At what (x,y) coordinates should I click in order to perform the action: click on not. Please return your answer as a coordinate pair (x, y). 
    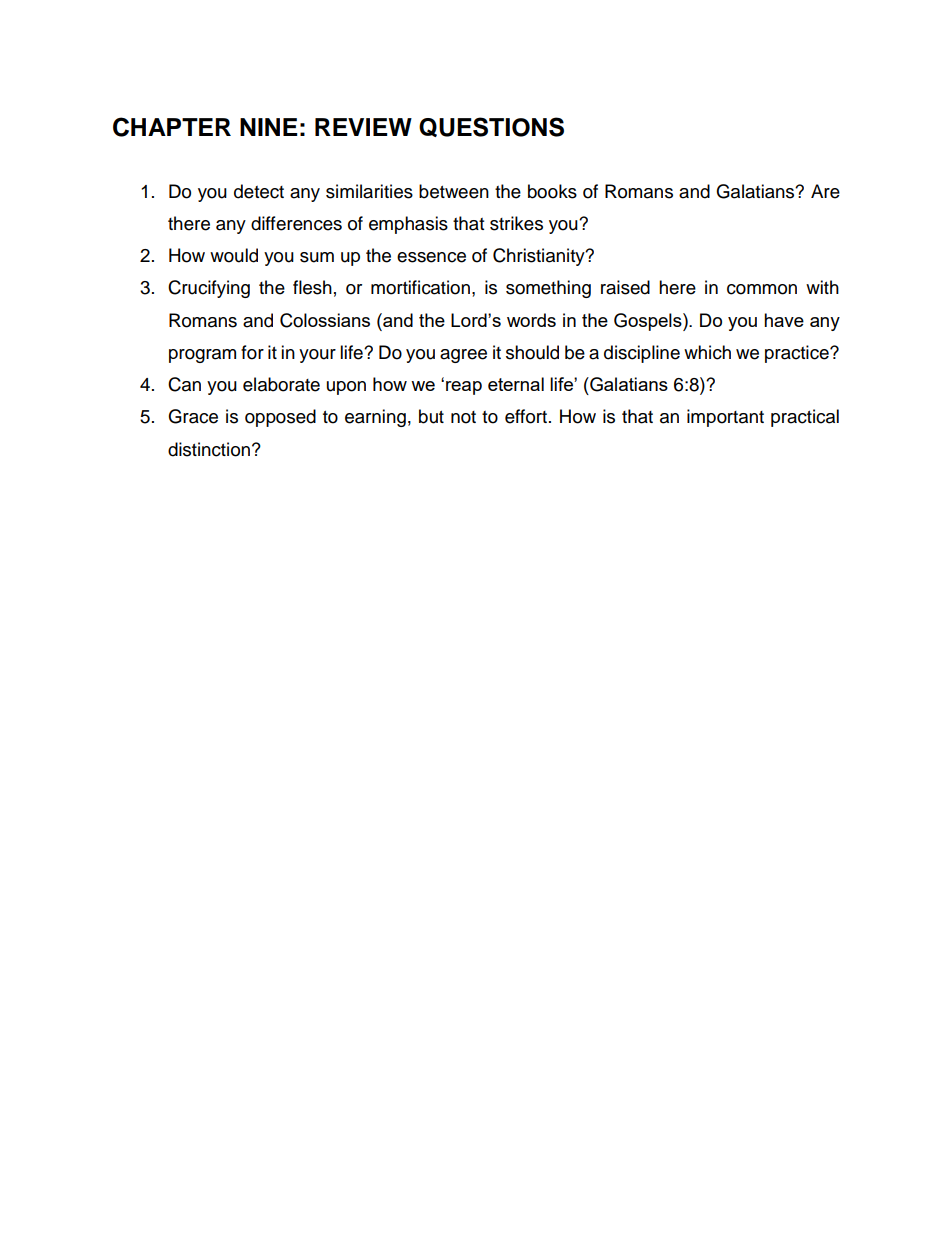
    Looking at the image, I should click on (463, 417).
